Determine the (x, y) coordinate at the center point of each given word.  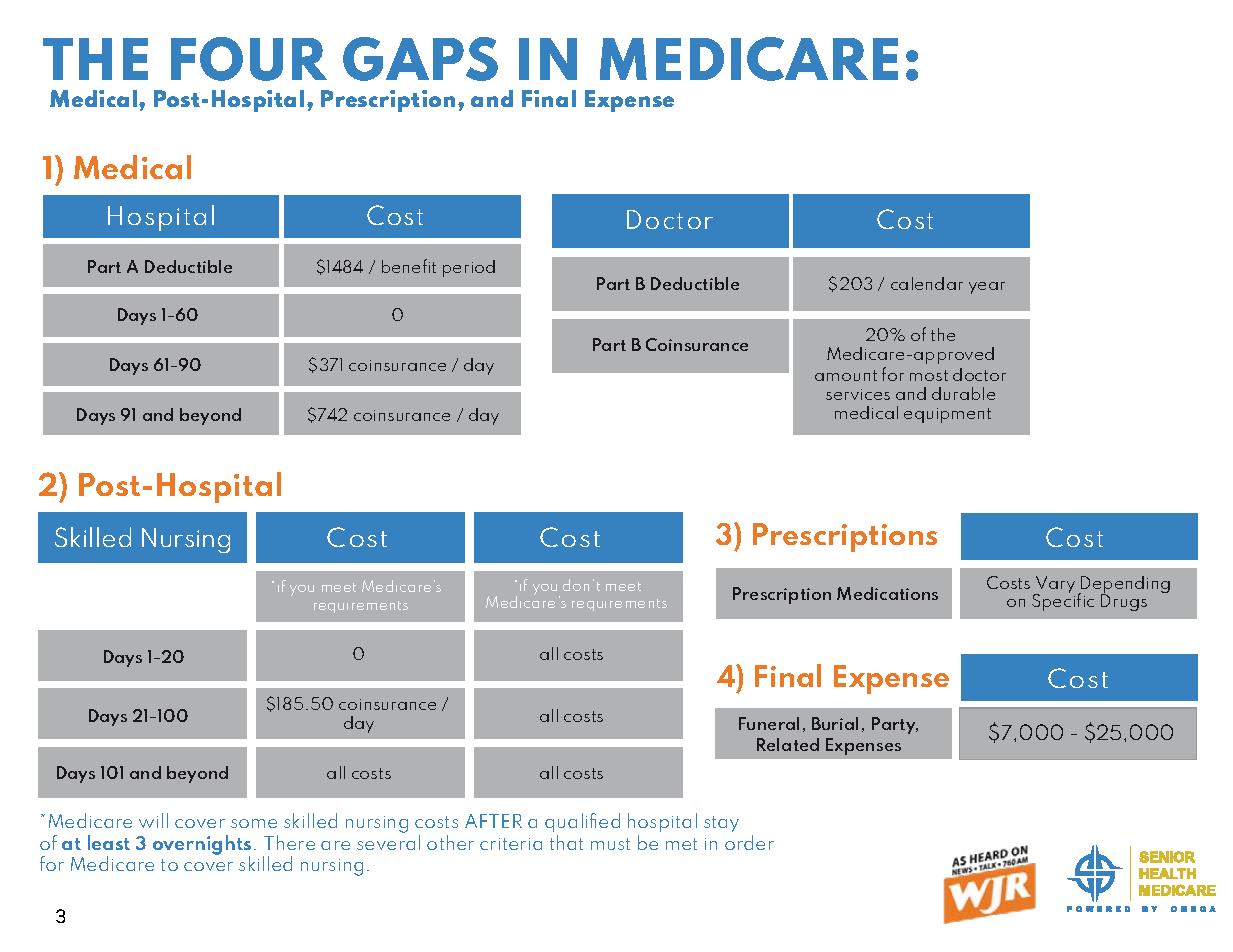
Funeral (769, 723)
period (469, 268)
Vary (1054, 586)
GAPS (420, 59)
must (610, 844)
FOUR (249, 59)
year (987, 288)
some (254, 823)
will (153, 820)
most (929, 375)
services (858, 394)
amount (846, 375)
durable (963, 393)
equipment (947, 415)
